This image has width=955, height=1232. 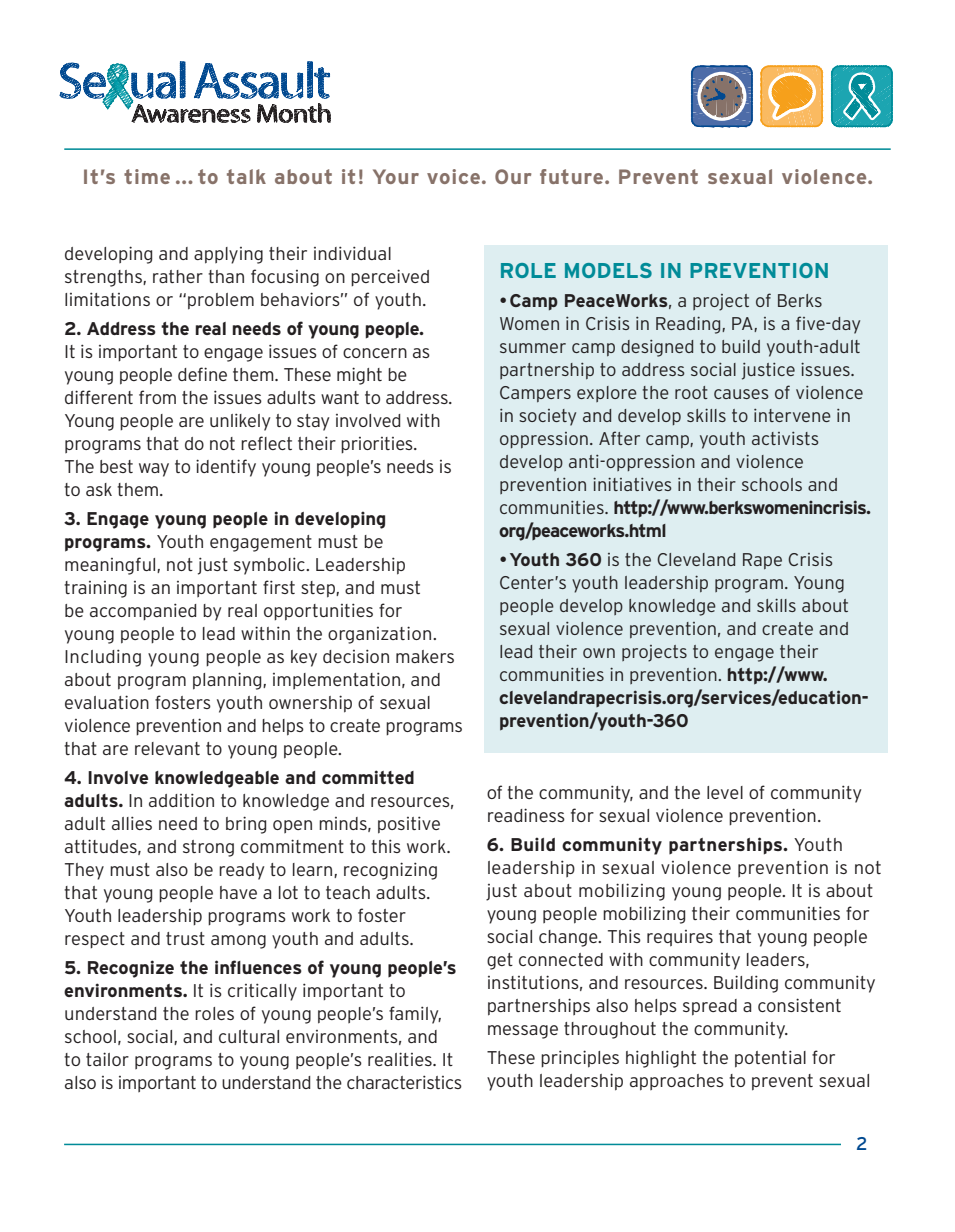 What do you see at coordinates (404, 1082) in the image?
I see `characteristics` at bounding box center [404, 1082].
